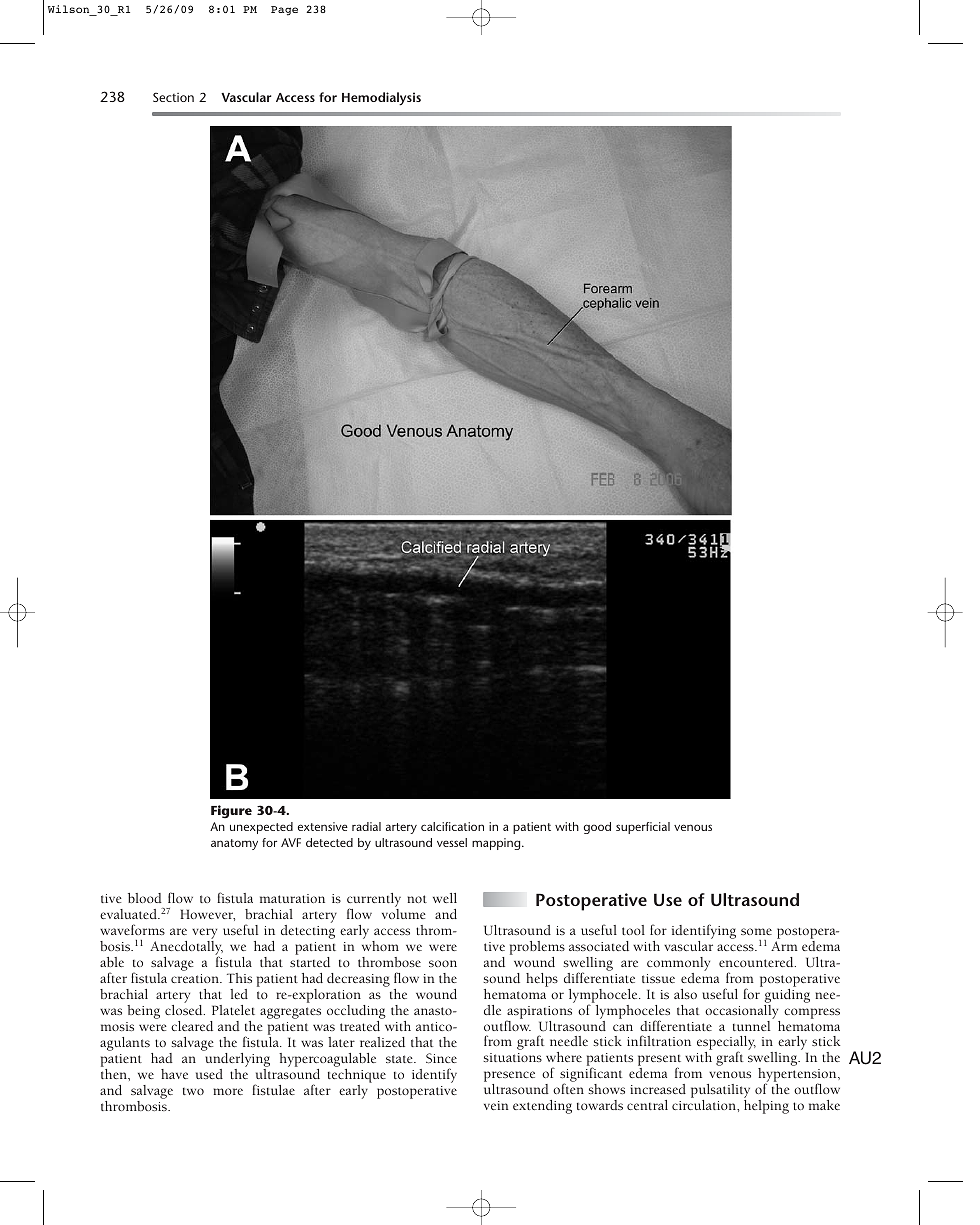  Describe the element at coordinates (261, 828) in the page. I see `unexpected` at that location.
